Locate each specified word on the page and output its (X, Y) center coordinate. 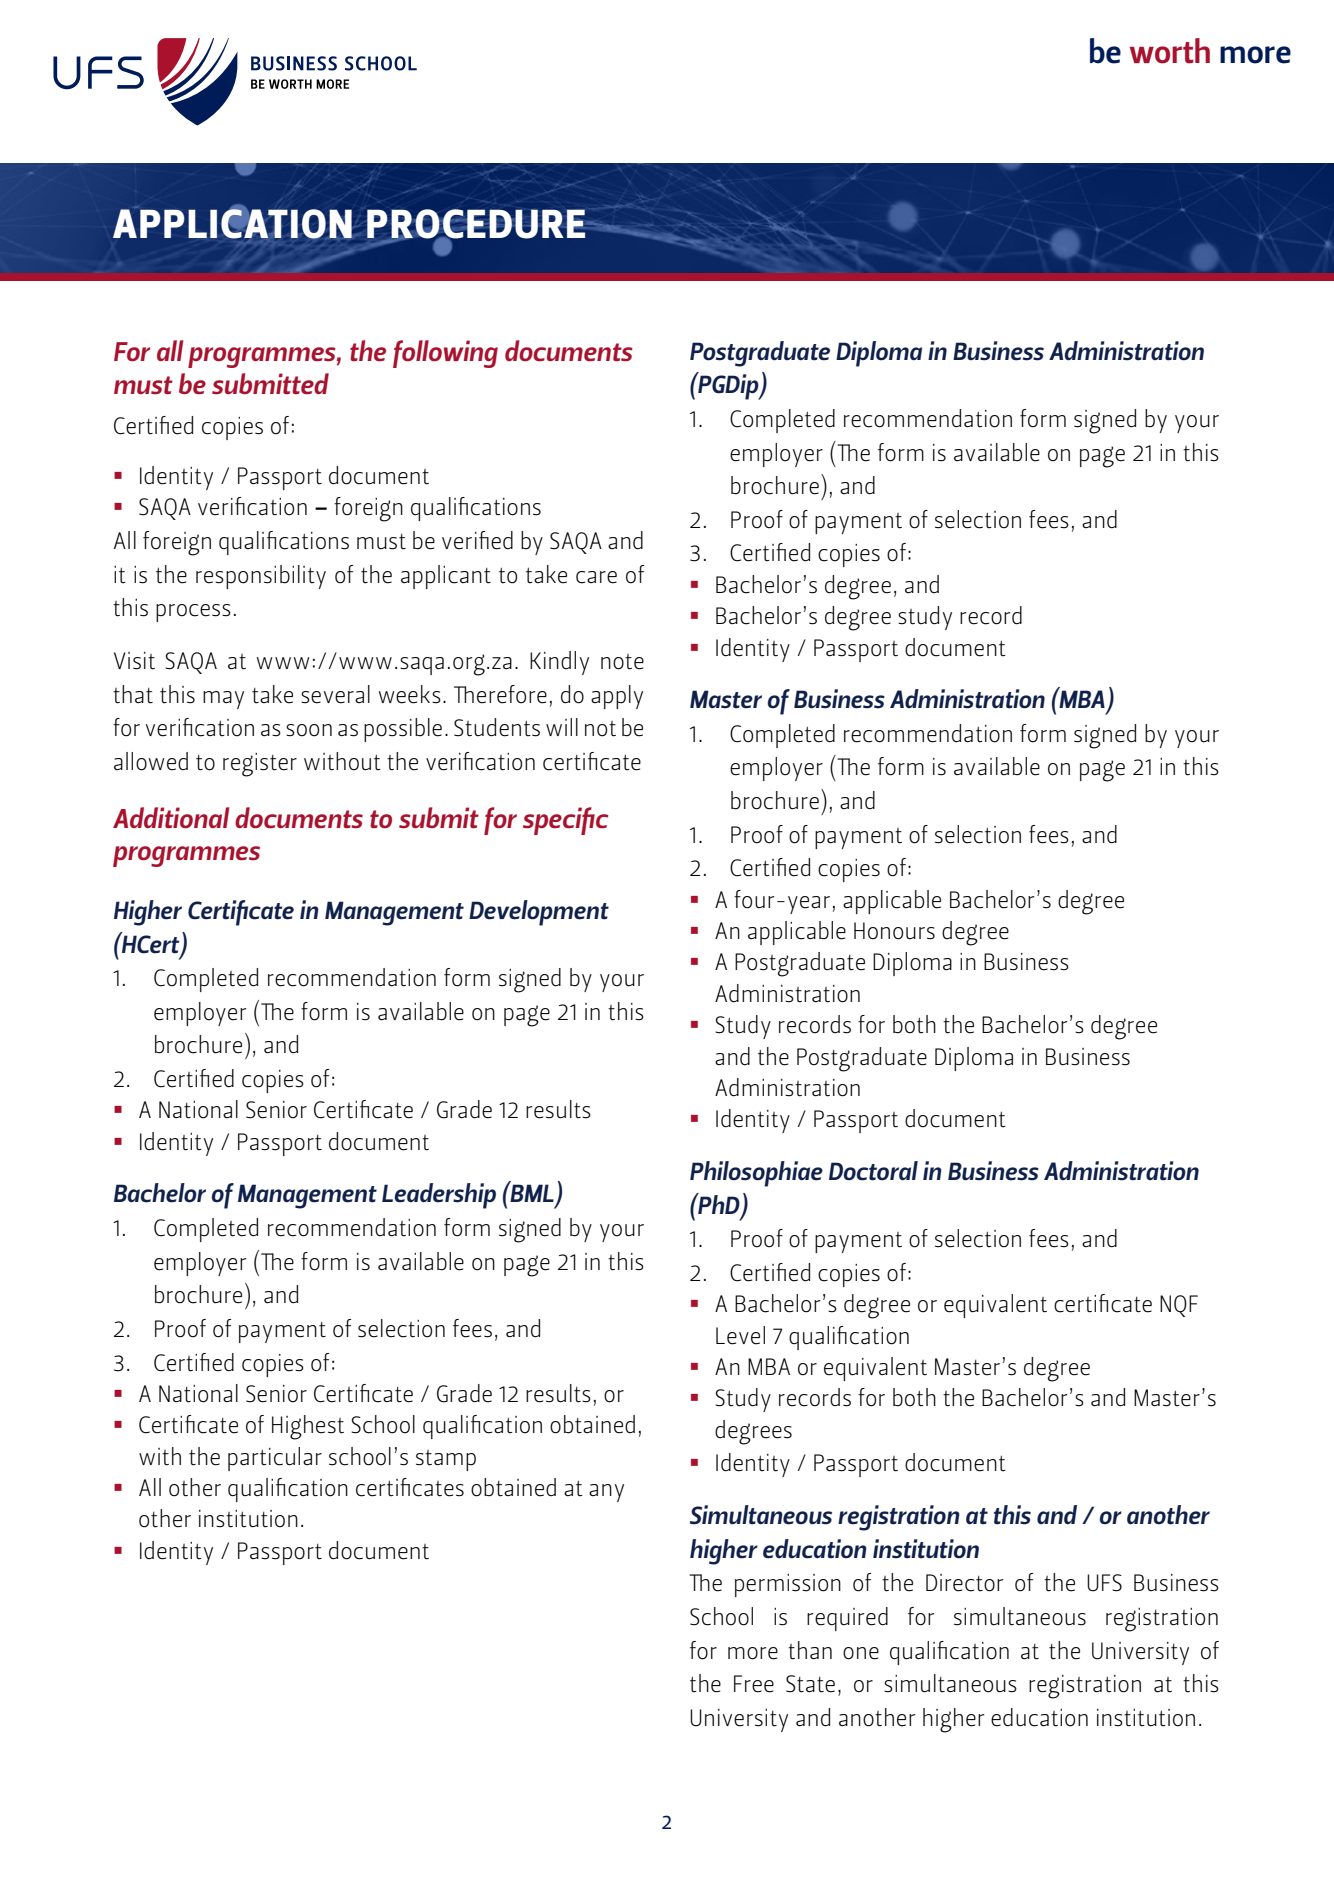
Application (232, 222)
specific (565, 821)
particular (275, 1459)
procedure (477, 224)
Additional (171, 817)
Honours (894, 931)
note (622, 662)
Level (740, 1335)
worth (1170, 51)
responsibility (261, 577)
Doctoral (873, 1171)
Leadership (439, 1196)
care (596, 577)
